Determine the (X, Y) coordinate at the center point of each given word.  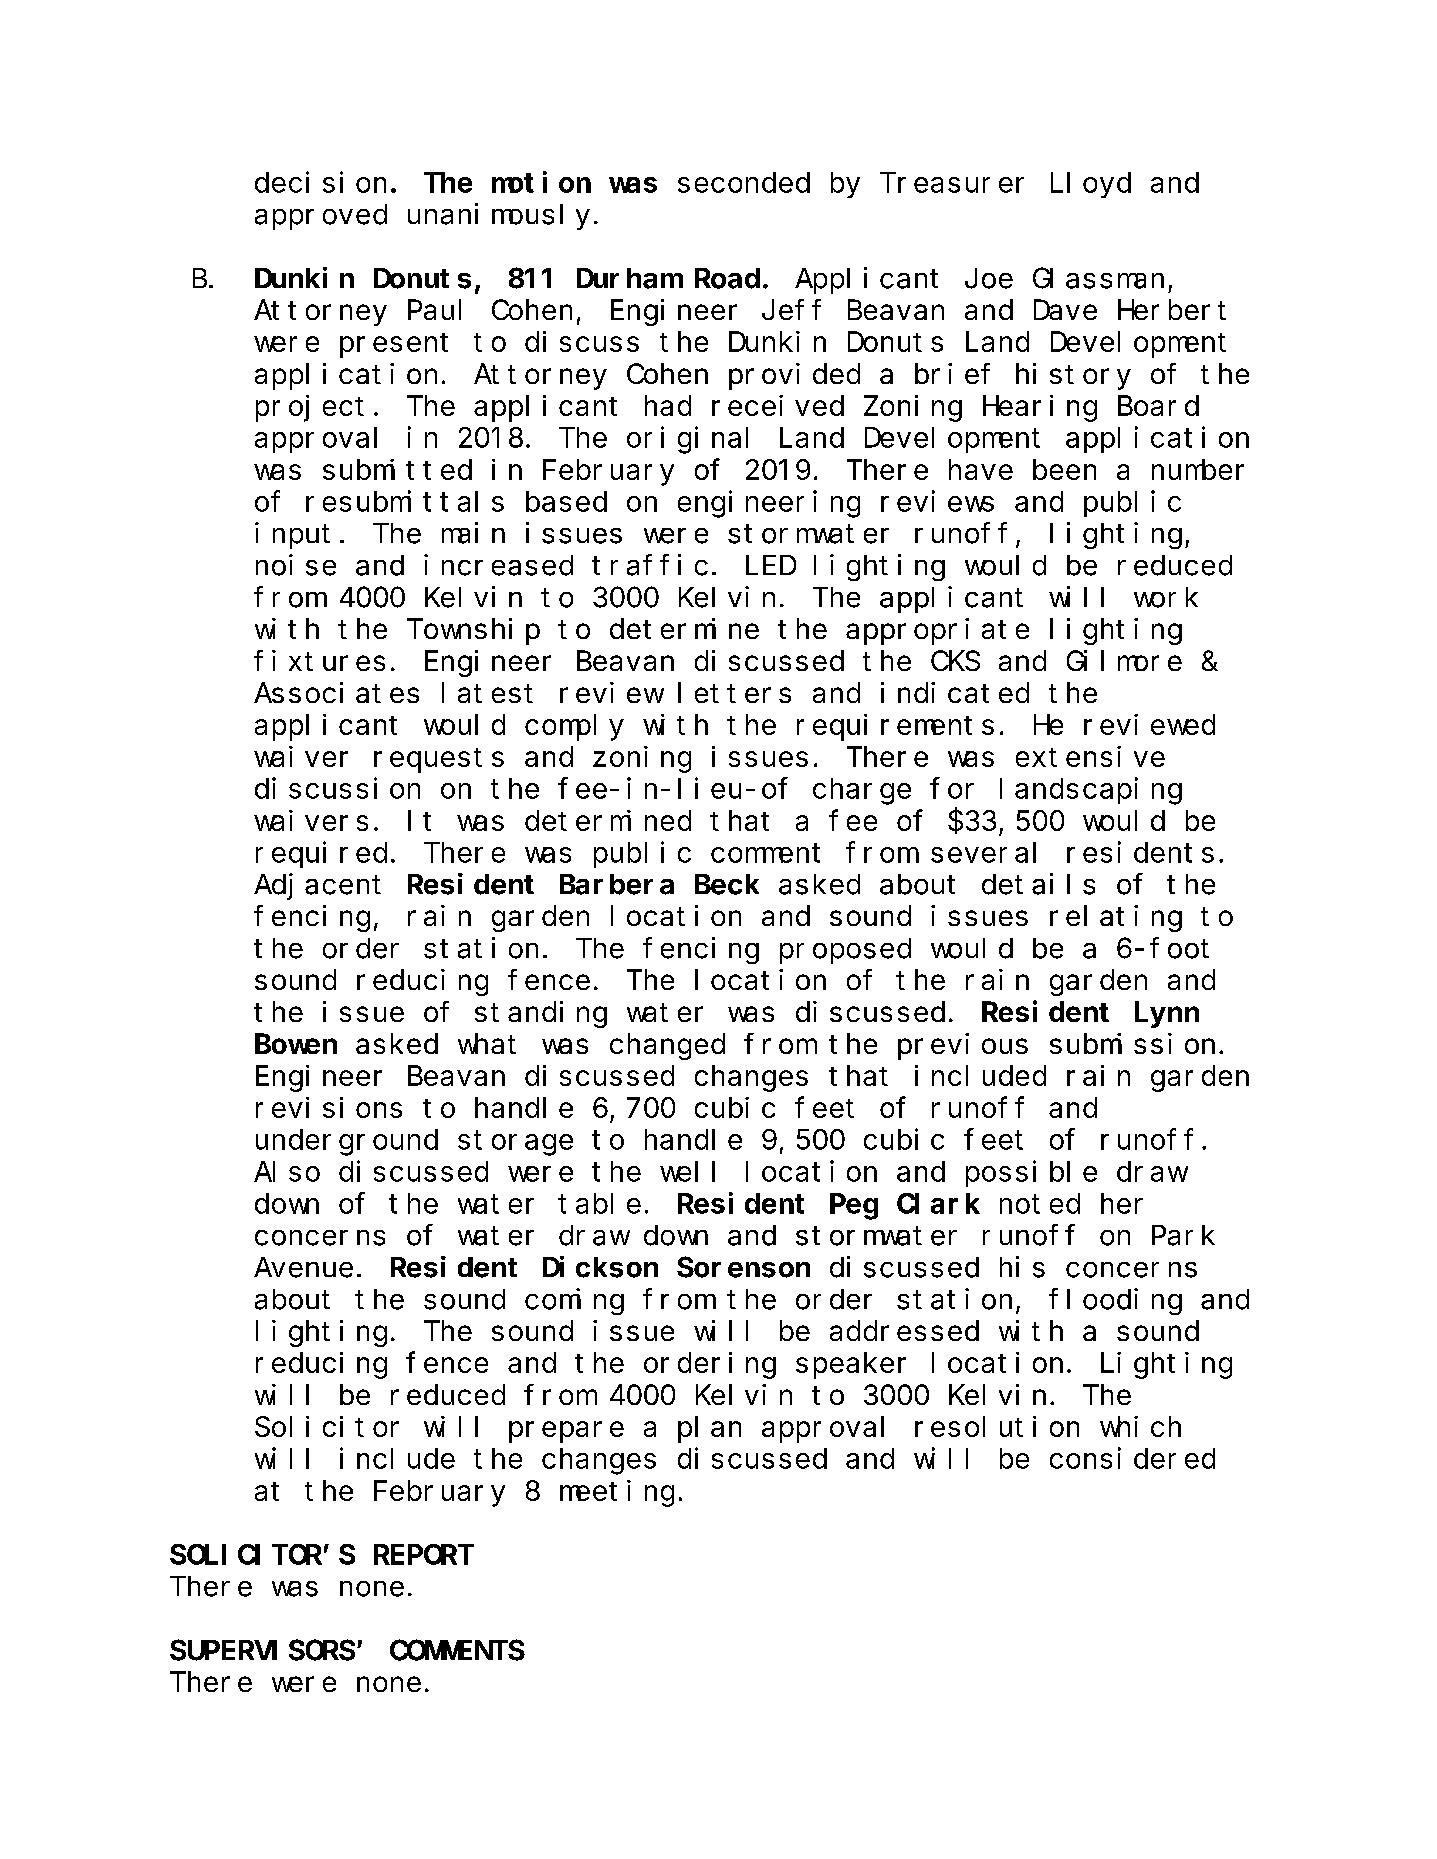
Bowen (296, 1045)
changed (667, 1047)
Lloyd (1091, 185)
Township (473, 631)
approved (321, 217)
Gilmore (1124, 660)
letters (734, 693)
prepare (566, 1432)
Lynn (1167, 1016)
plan (709, 1430)
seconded (744, 182)
